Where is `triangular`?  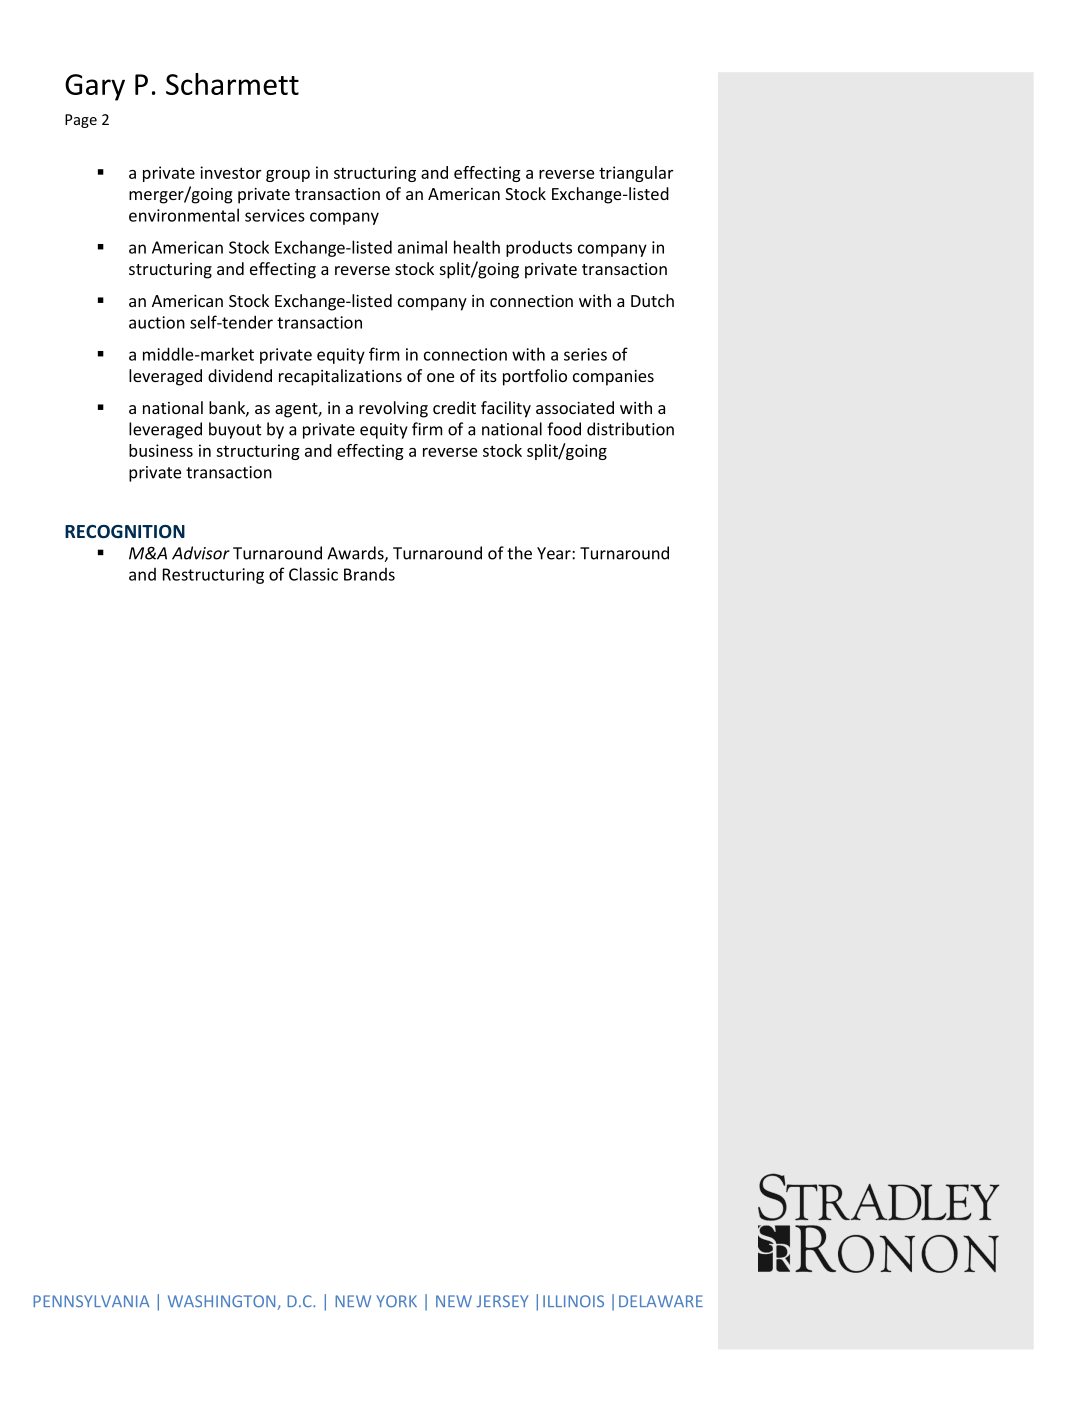
triangular is located at coordinates (636, 174).
